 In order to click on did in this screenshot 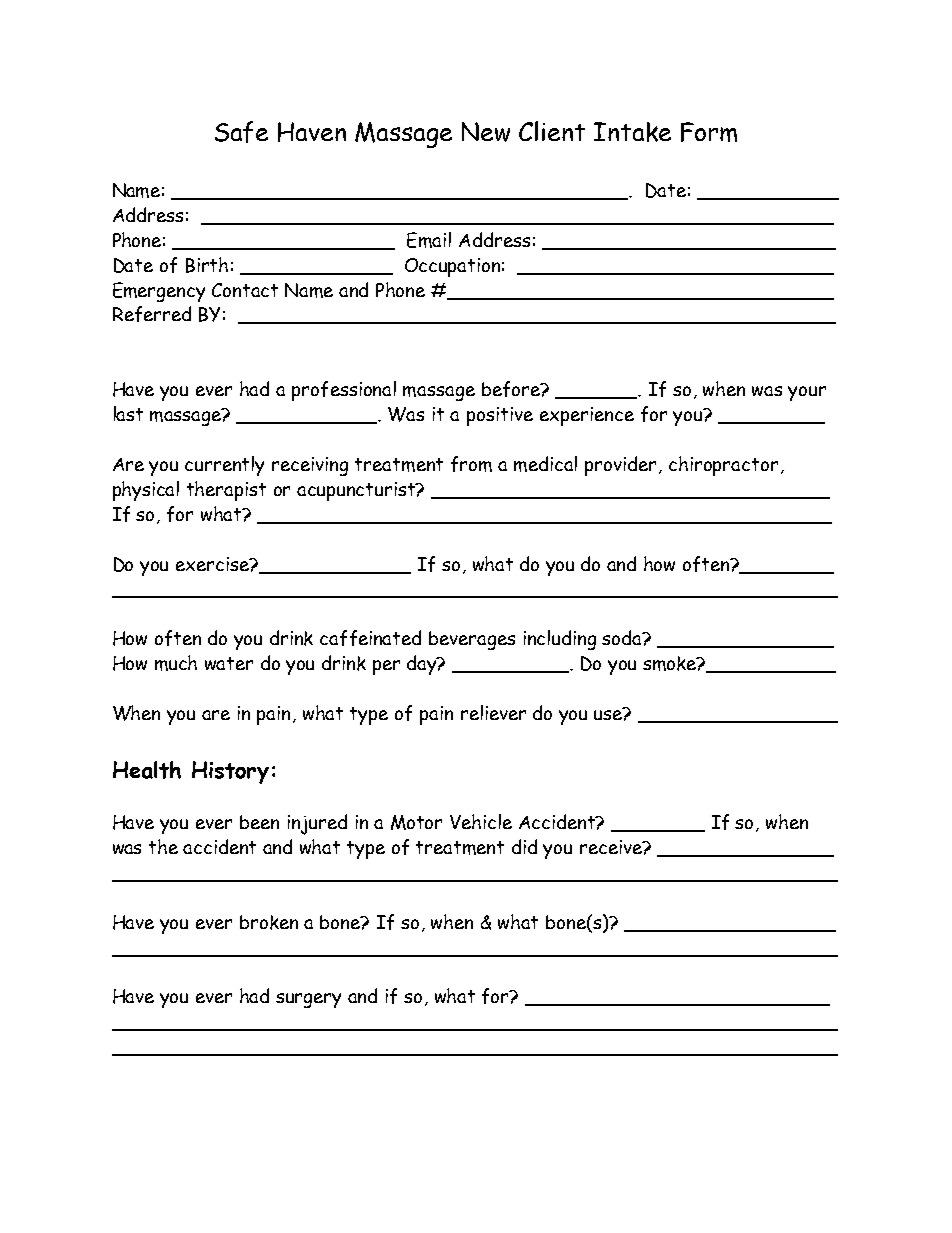, I will do `click(524, 846)`.
